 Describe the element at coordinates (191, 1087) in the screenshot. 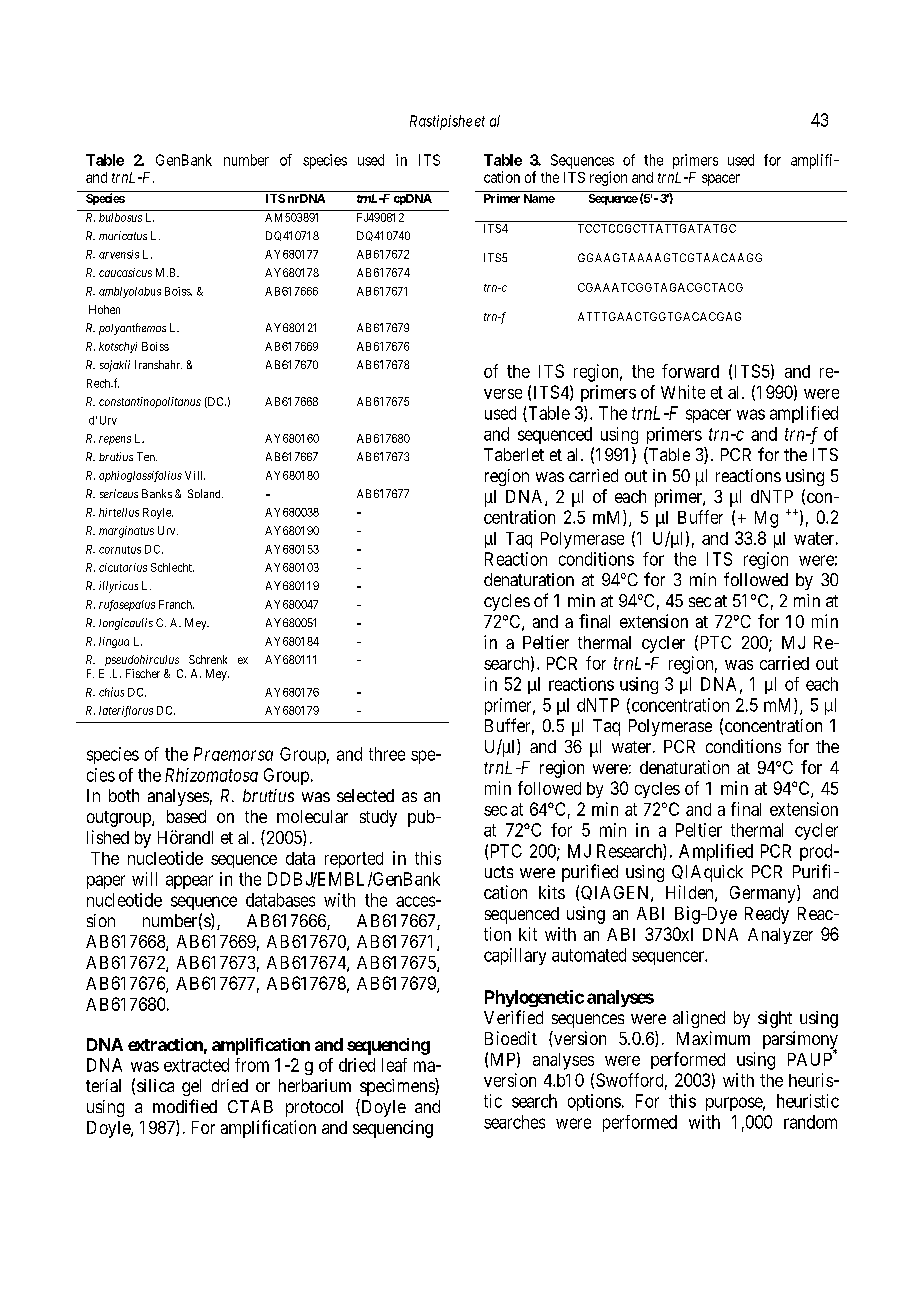

I see `gel` at that location.
